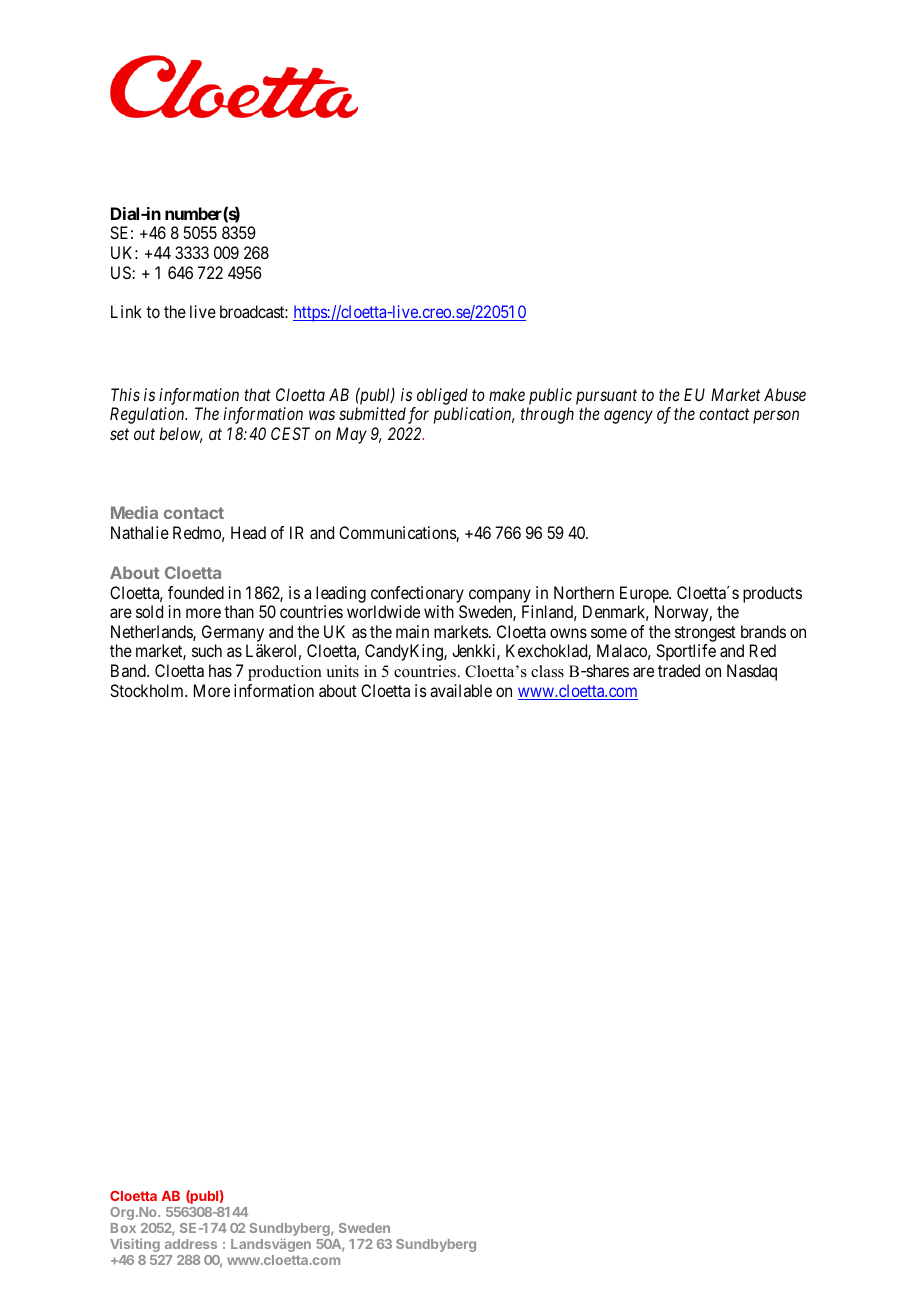 This screenshot has height=1308, width=924. What do you see at coordinates (148, 690) in the screenshot?
I see `Stockholm` at bounding box center [148, 690].
